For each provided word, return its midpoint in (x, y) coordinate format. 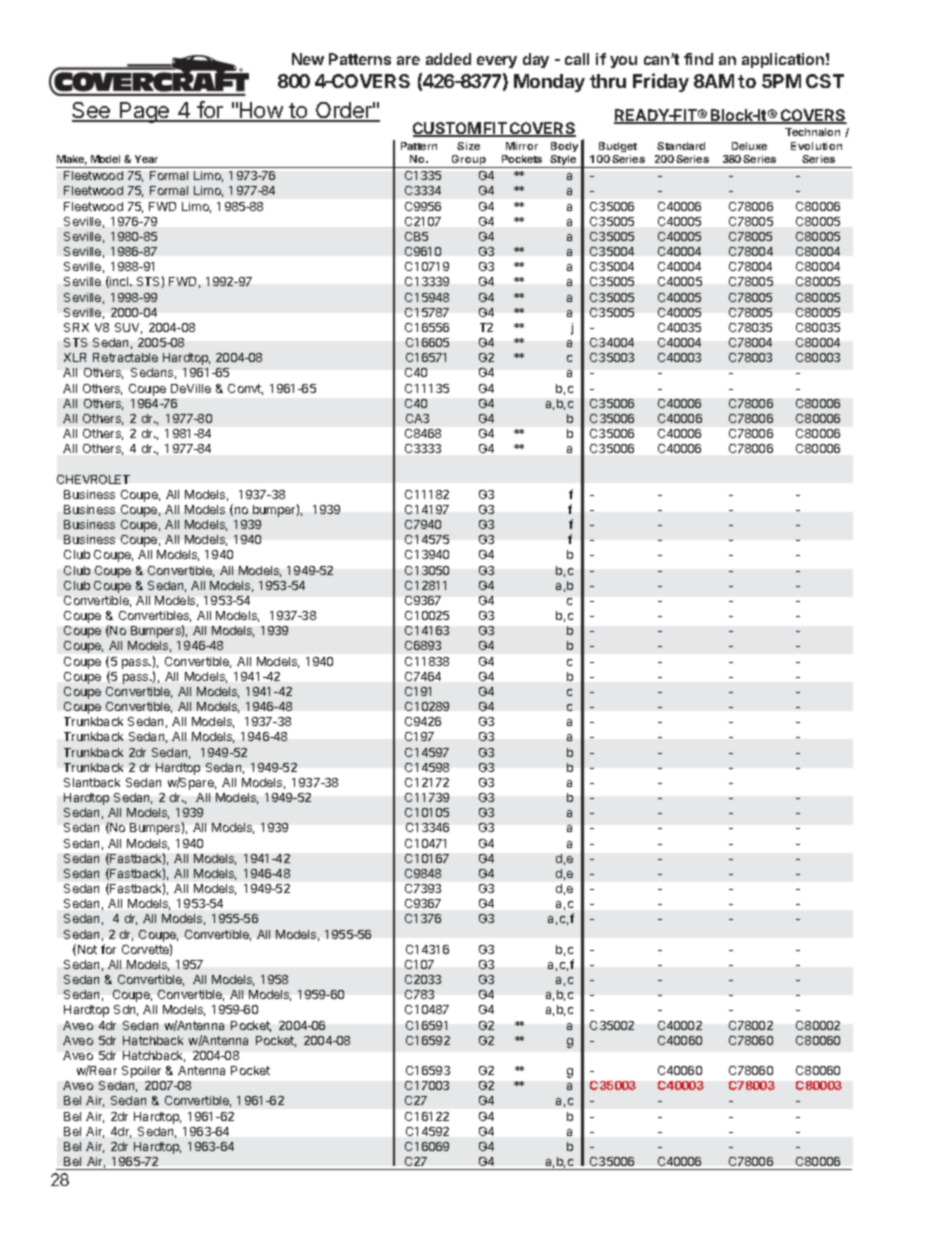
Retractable (125, 357)
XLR (75, 357)
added (448, 59)
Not (87, 949)
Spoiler (141, 1072)
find (698, 59)
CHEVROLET (93, 479)
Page (144, 112)
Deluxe (749, 146)
